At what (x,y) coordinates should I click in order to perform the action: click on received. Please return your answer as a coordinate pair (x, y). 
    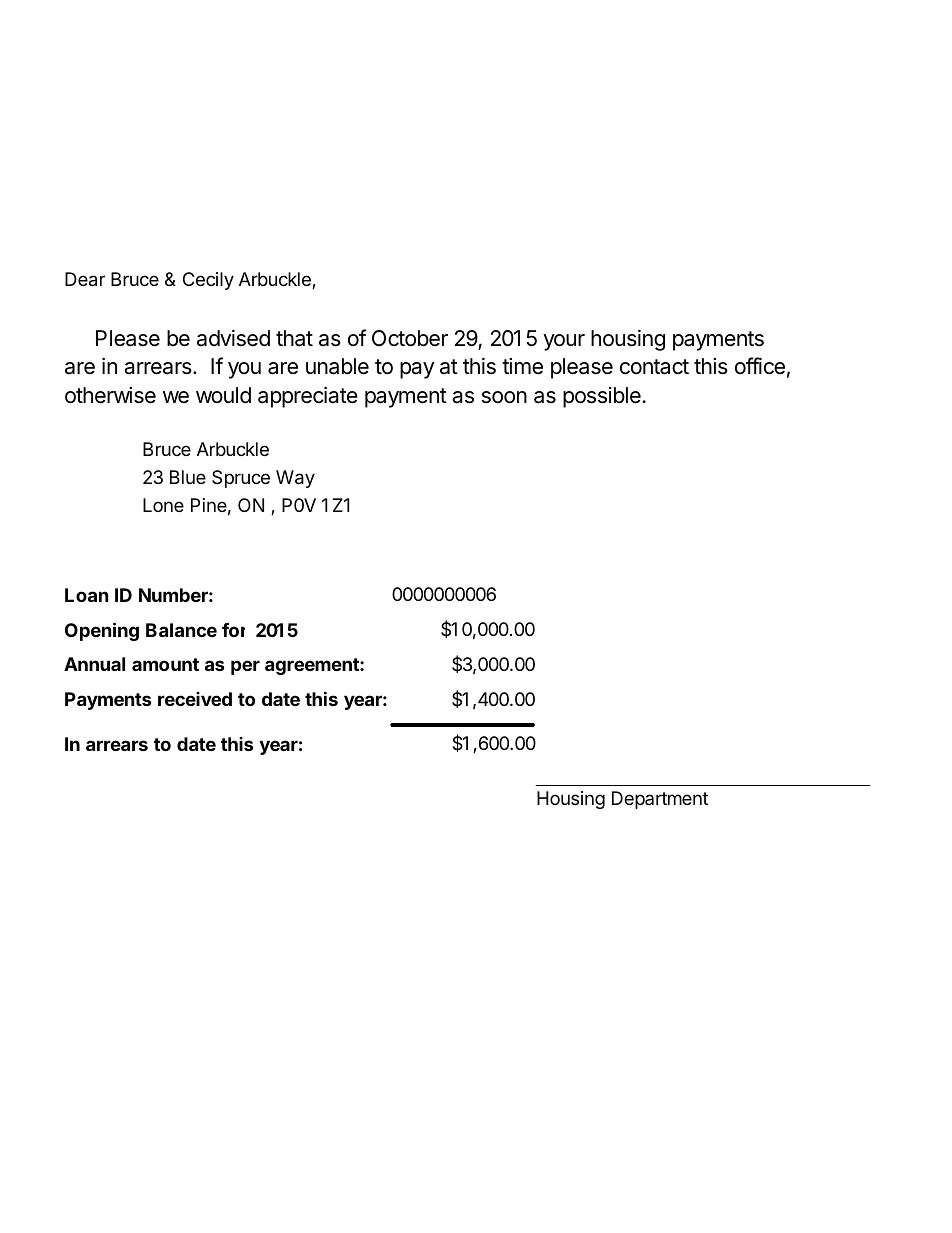
    Looking at the image, I should click on (195, 699).
